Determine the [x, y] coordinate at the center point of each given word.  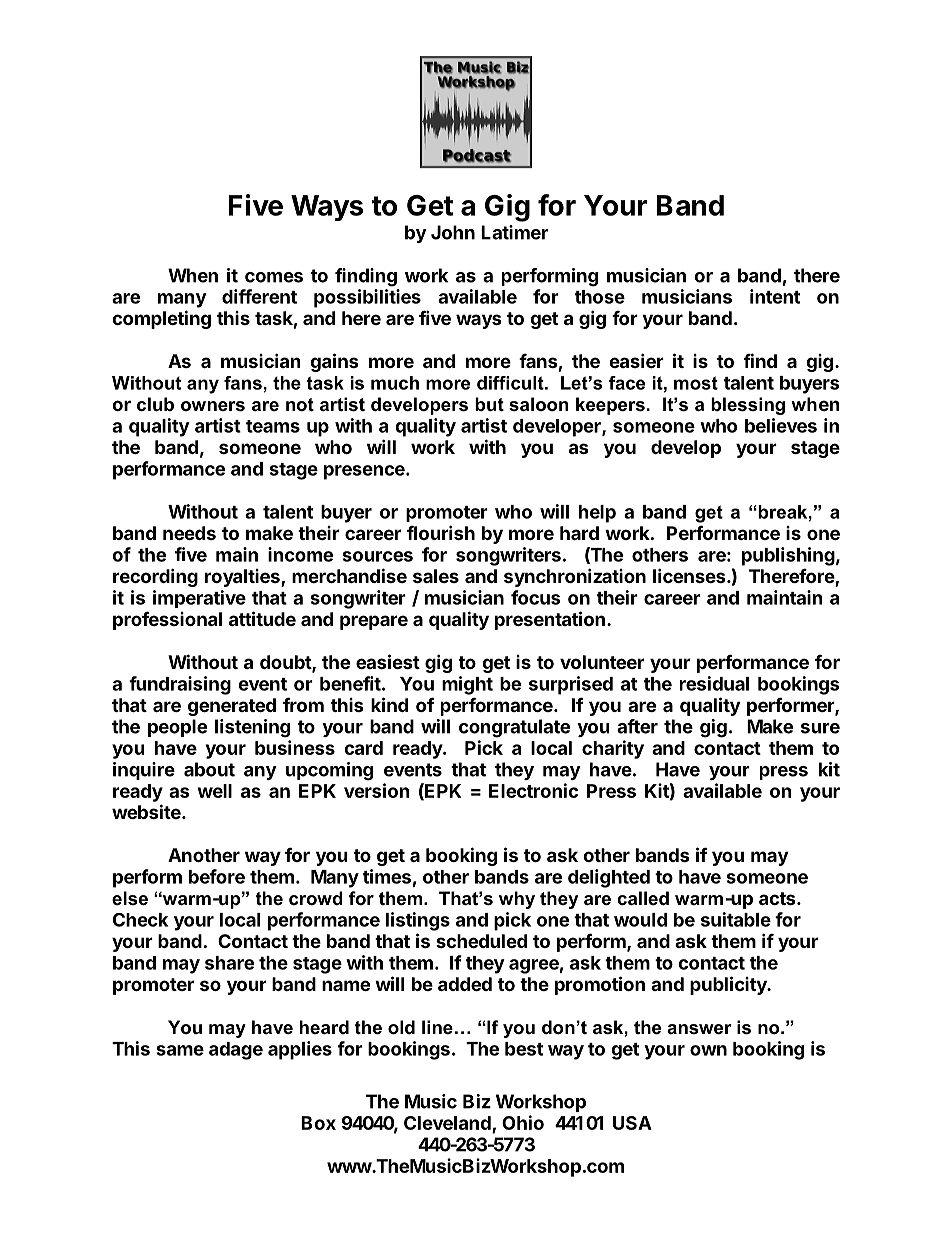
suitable [736, 919]
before [217, 876]
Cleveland [448, 1124]
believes [781, 425]
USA [632, 1123]
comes [274, 277]
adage [236, 1051]
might [467, 685]
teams [273, 426]
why [517, 900]
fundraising [180, 685]
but [489, 404]
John [453, 232]
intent [775, 296]
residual [714, 683]
